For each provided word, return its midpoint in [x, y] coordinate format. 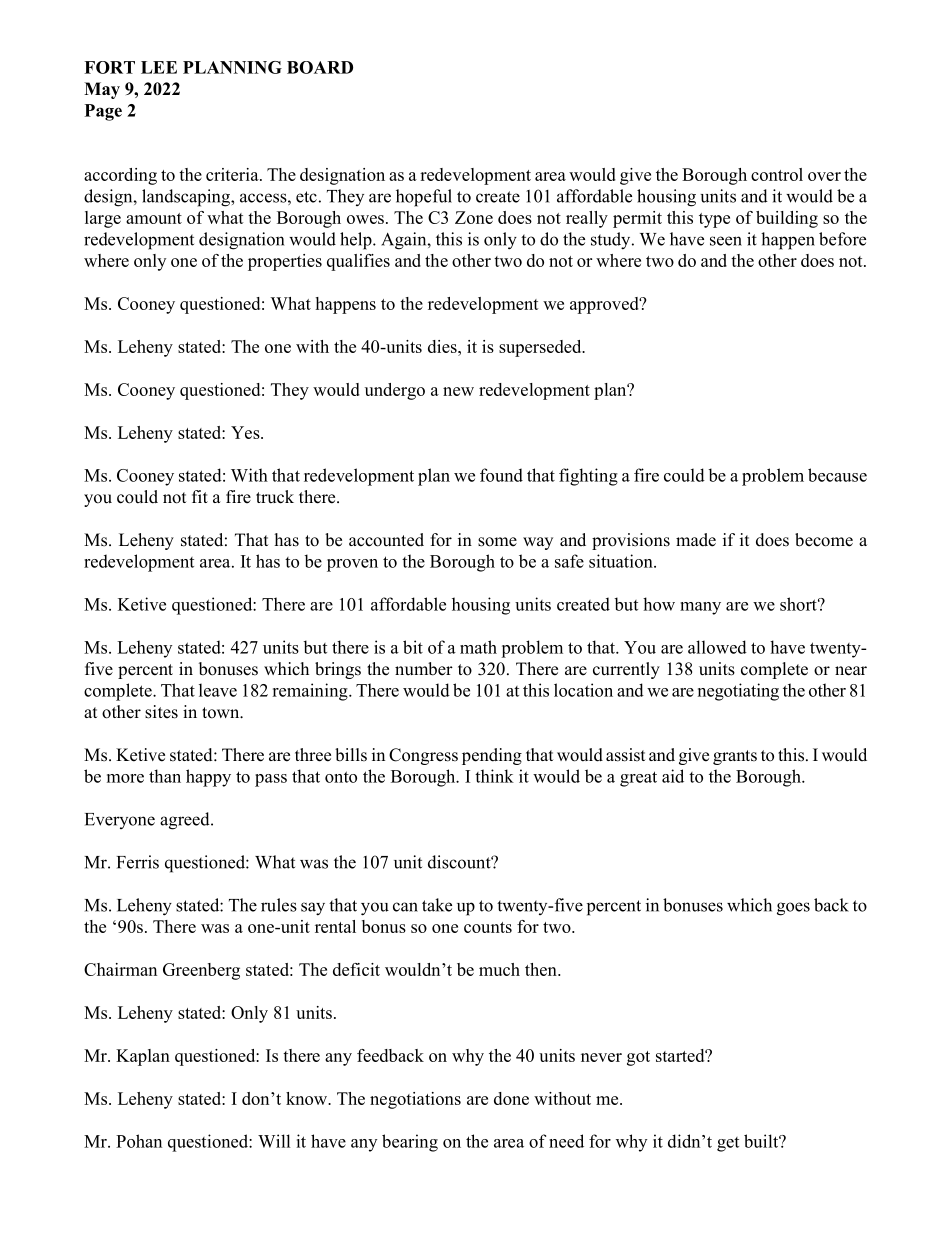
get [728, 1144]
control [777, 174]
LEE [159, 67]
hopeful [424, 198]
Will [274, 1141]
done [511, 1098]
